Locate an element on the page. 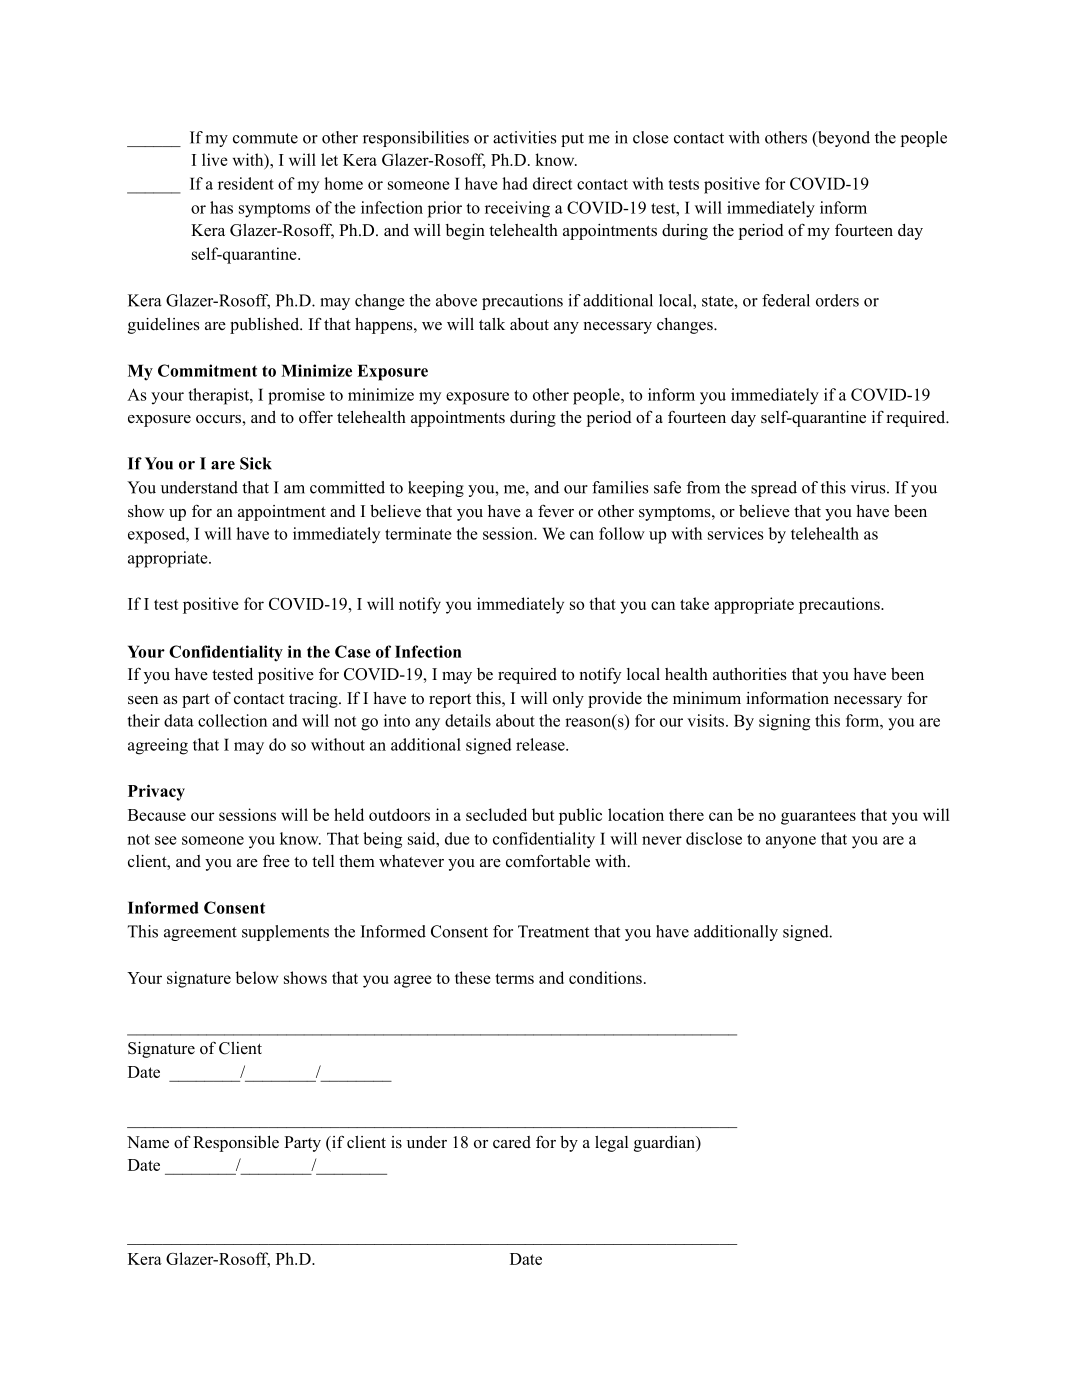 Image resolution: width=1082 pixels, height=1400 pixels. cared is located at coordinates (512, 1142).
